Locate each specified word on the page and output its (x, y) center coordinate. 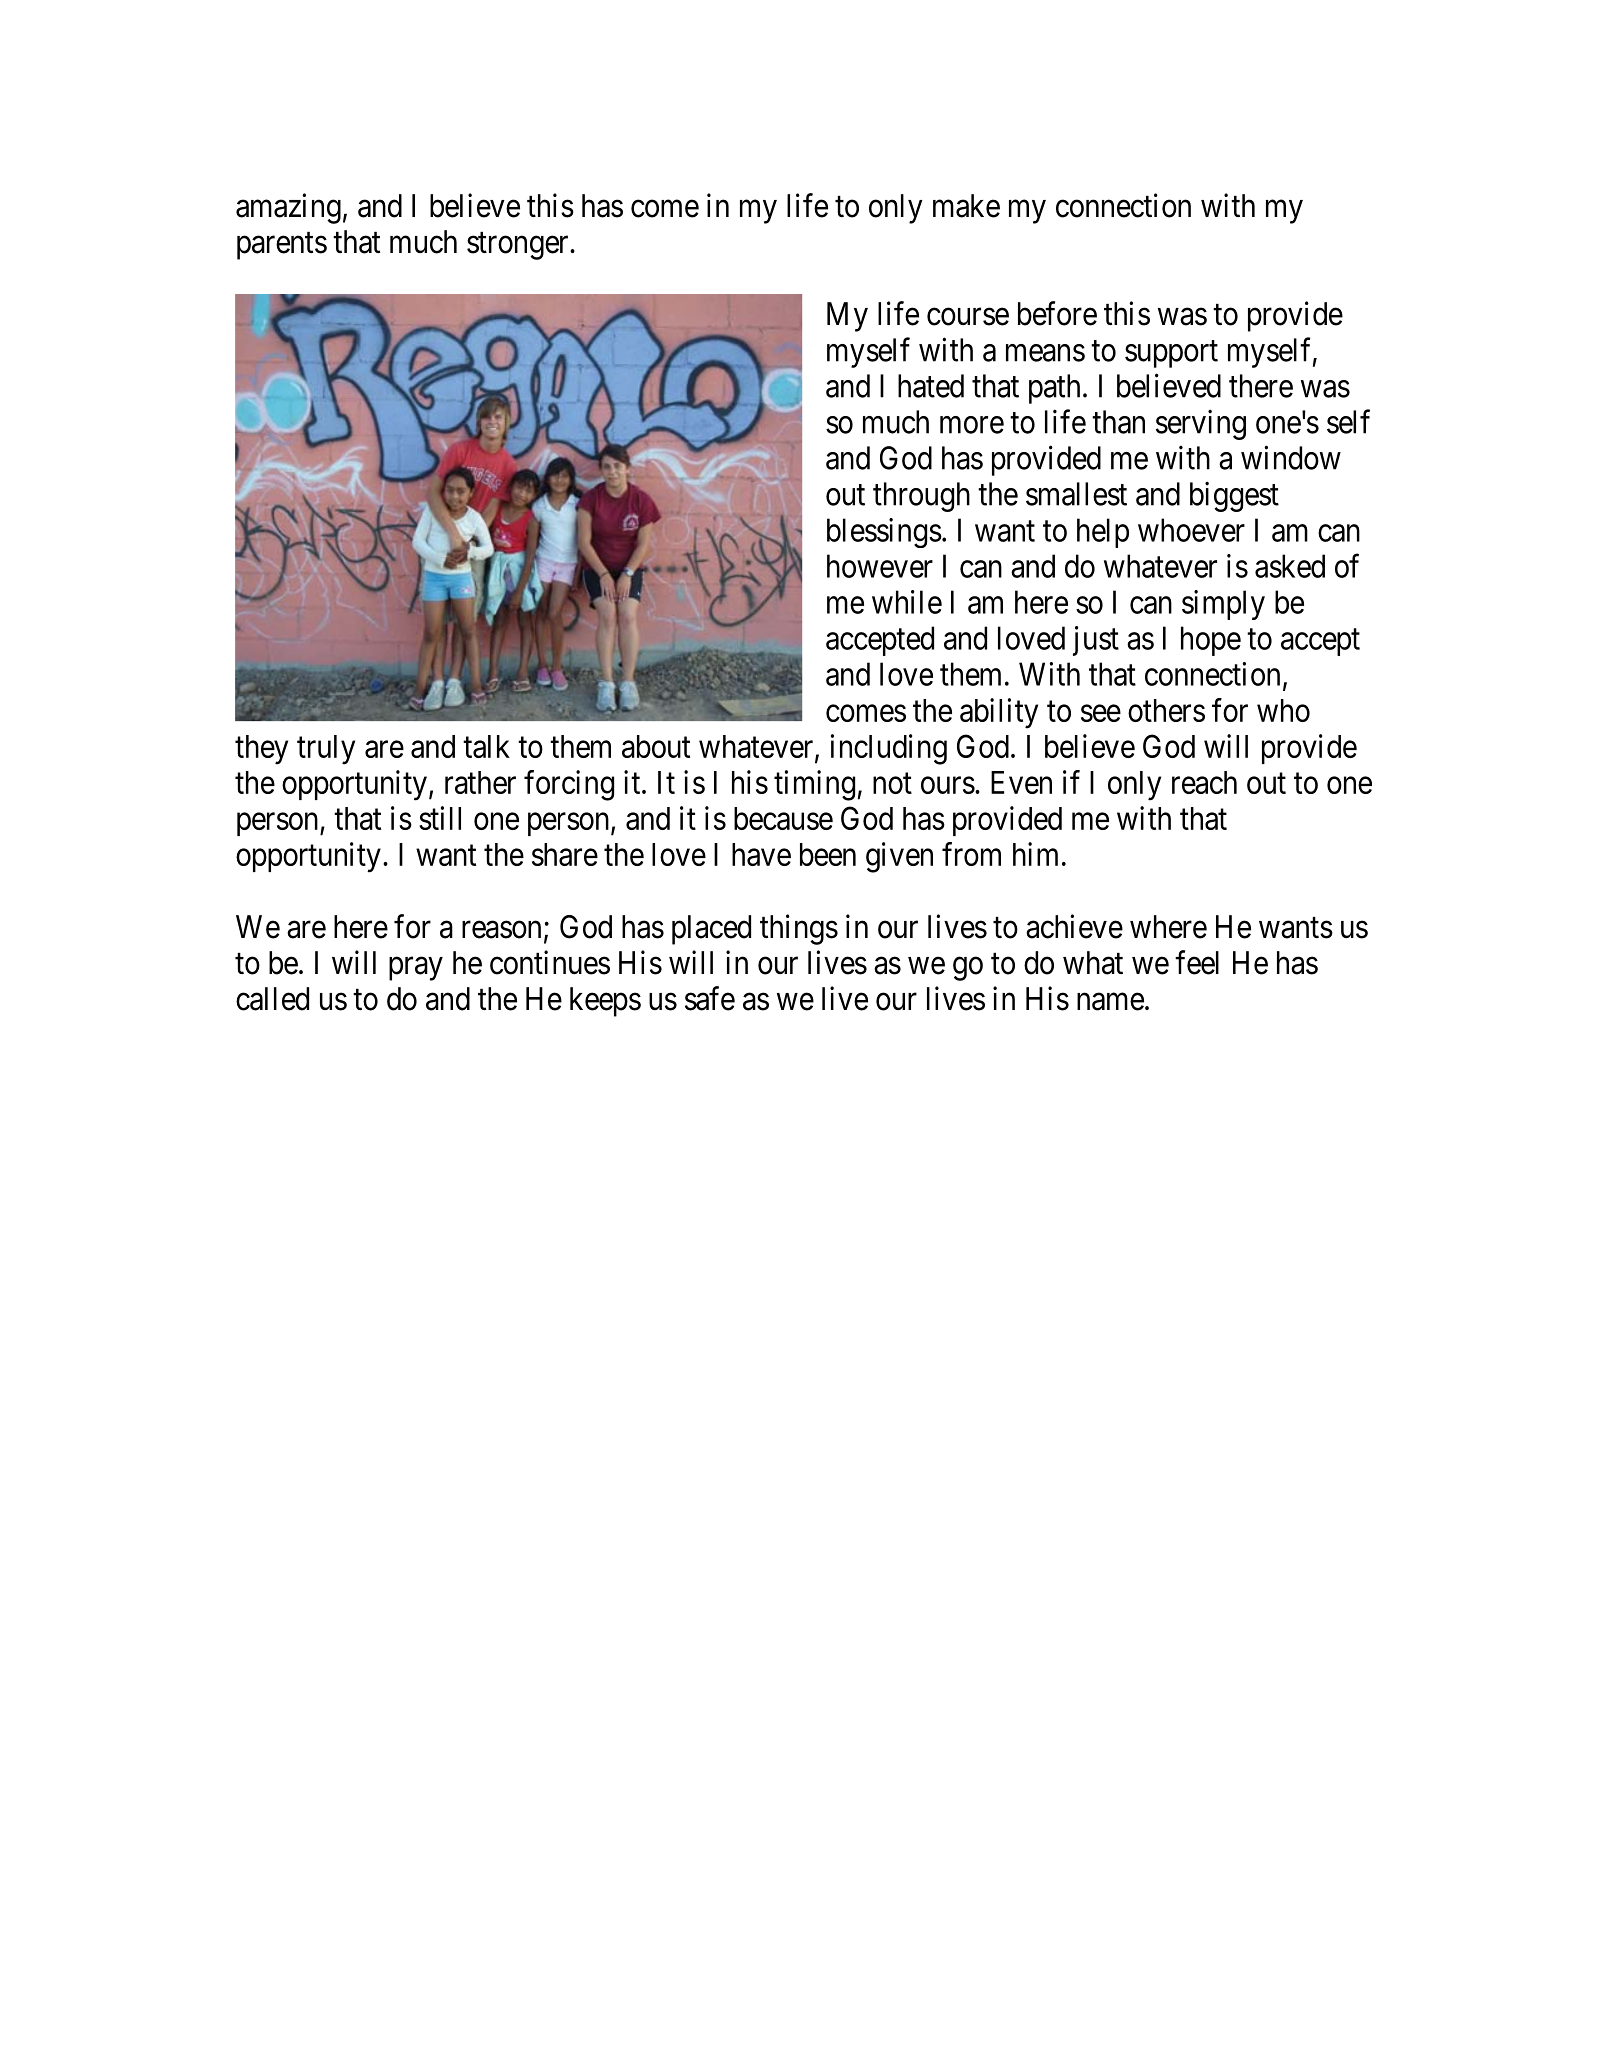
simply (1223, 605)
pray (416, 969)
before (1057, 313)
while (907, 602)
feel (1197, 962)
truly (326, 750)
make (966, 206)
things (799, 929)
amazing (288, 208)
